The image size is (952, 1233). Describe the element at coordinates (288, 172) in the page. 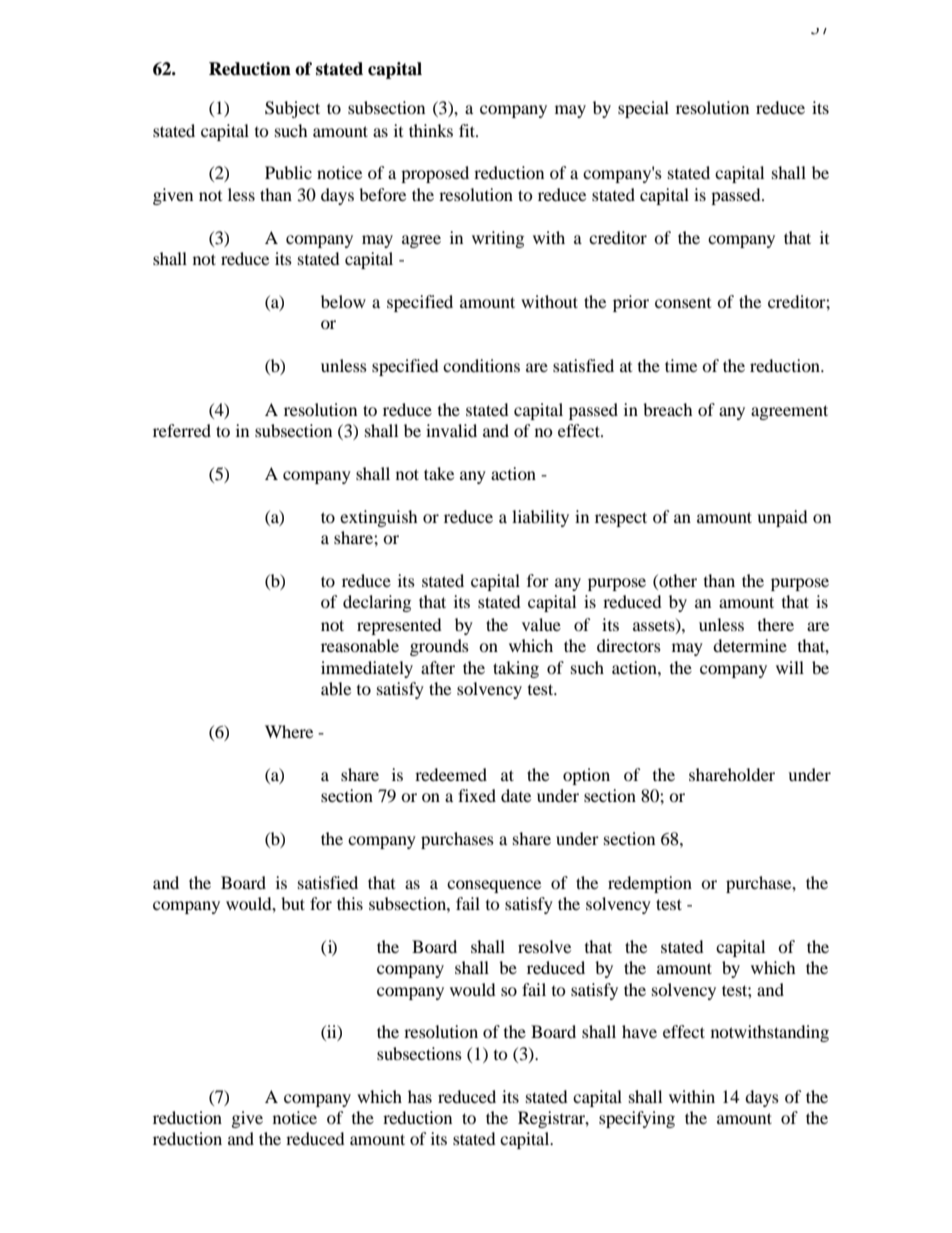

I see `Public` at that location.
